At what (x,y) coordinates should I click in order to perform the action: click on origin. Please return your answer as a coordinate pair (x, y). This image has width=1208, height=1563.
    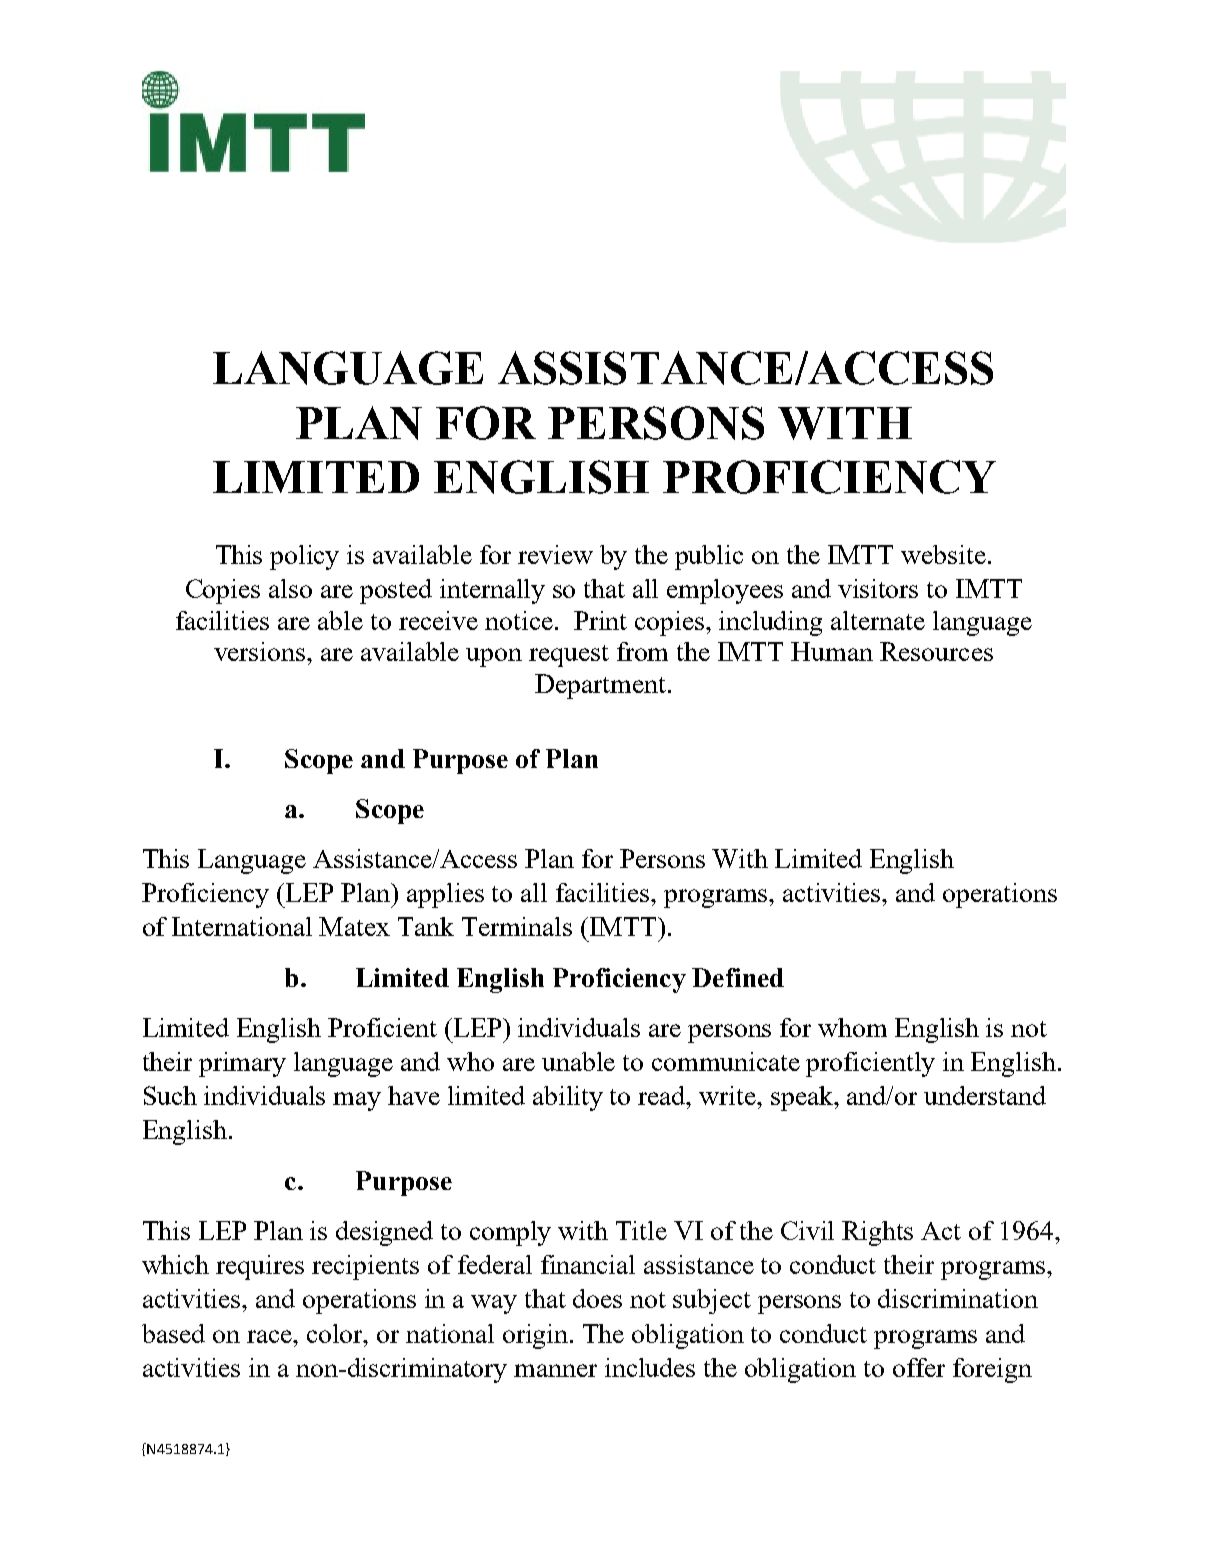
    Looking at the image, I should click on (537, 1336).
